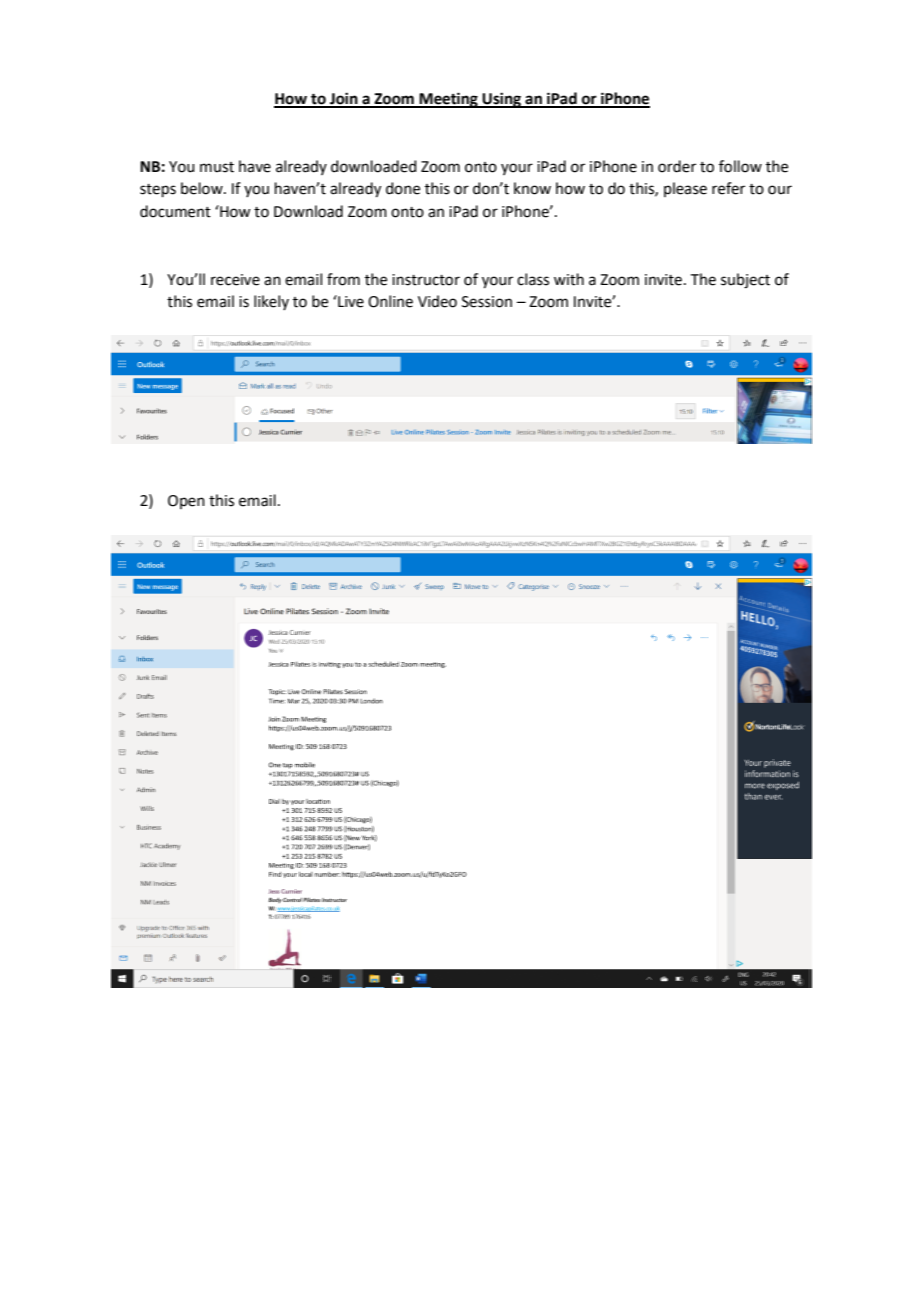 The width and height of the page is (924, 1308). What do you see at coordinates (437, 301) in the page?
I see `Video` at bounding box center [437, 301].
